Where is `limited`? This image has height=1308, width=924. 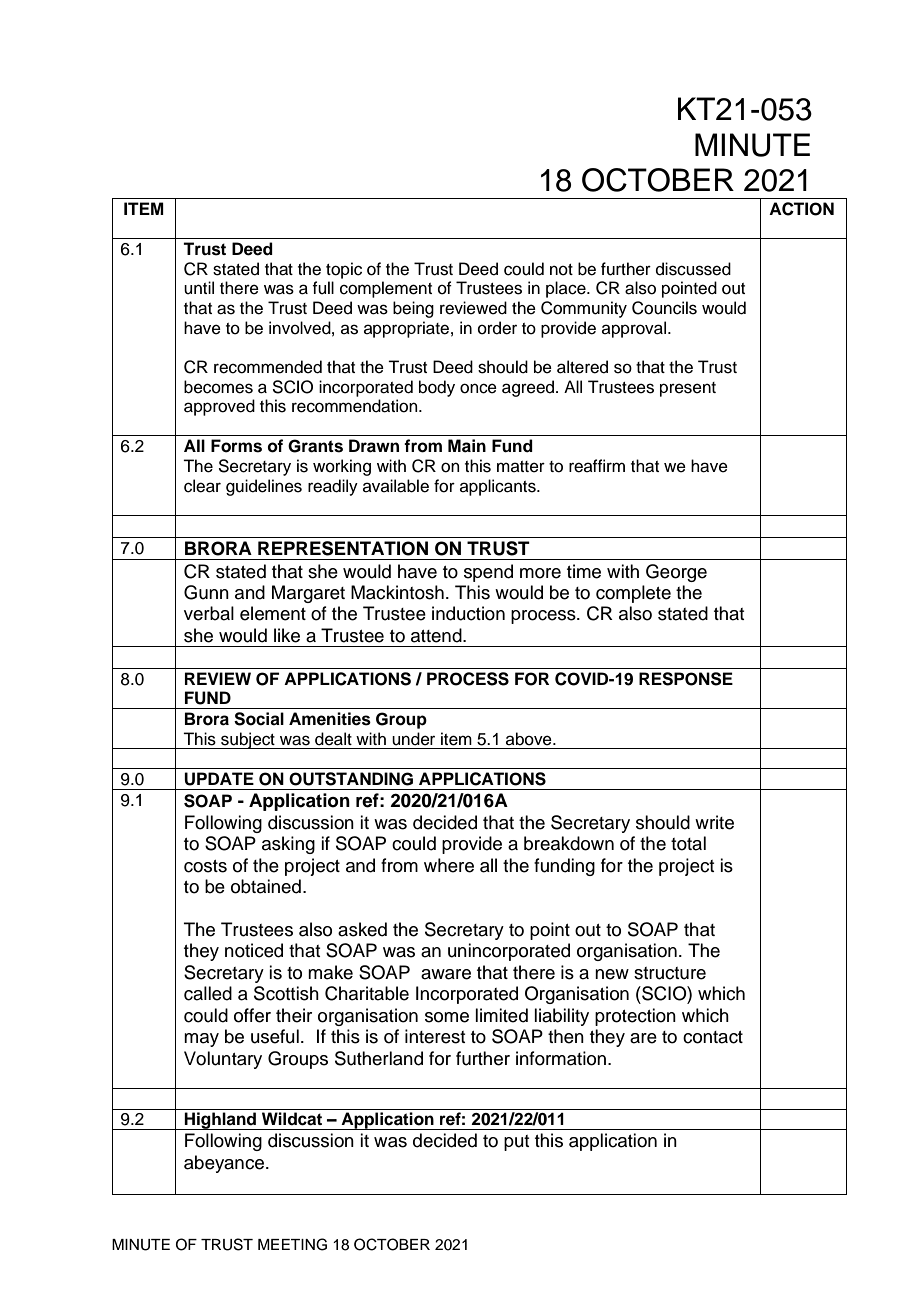 limited is located at coordinates (501, 1015).
